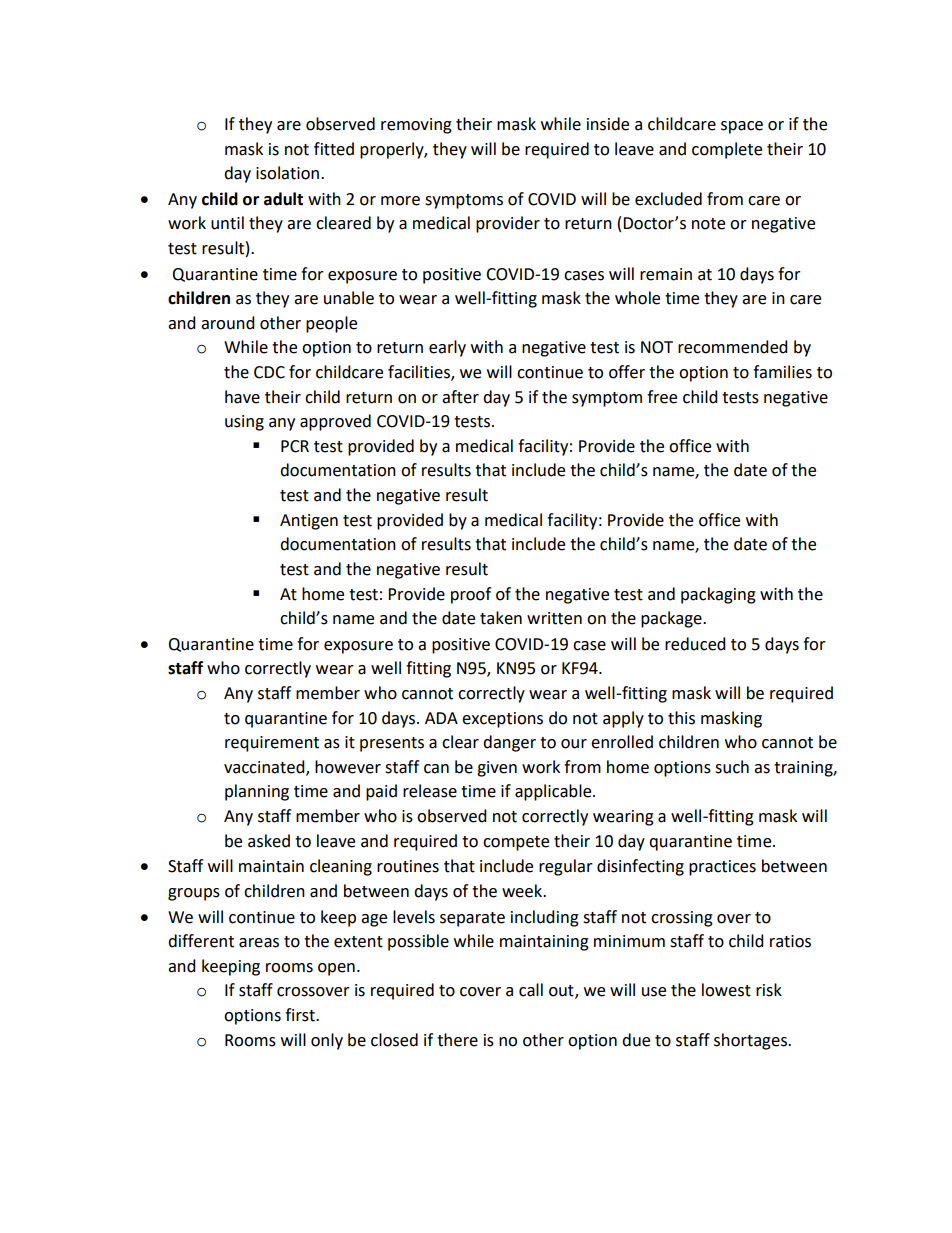 Image resolution: width=952 pixels, height=1233 pixels. I want to click on first, so click(301, 1015).
